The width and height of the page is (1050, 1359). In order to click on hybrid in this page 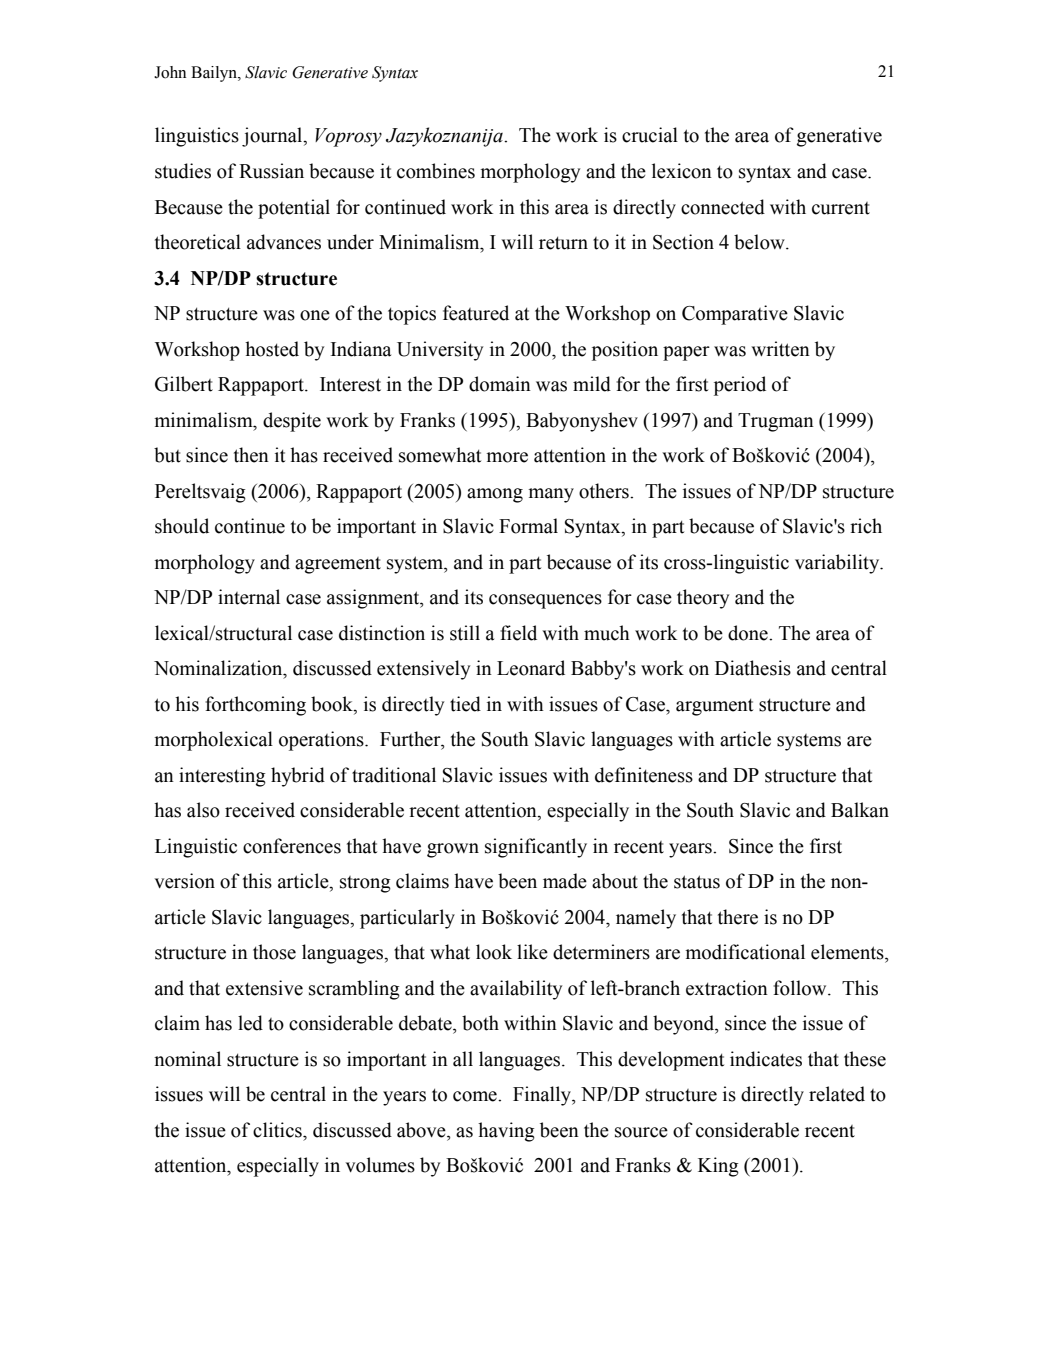, I will do `click(298, 777)`.
